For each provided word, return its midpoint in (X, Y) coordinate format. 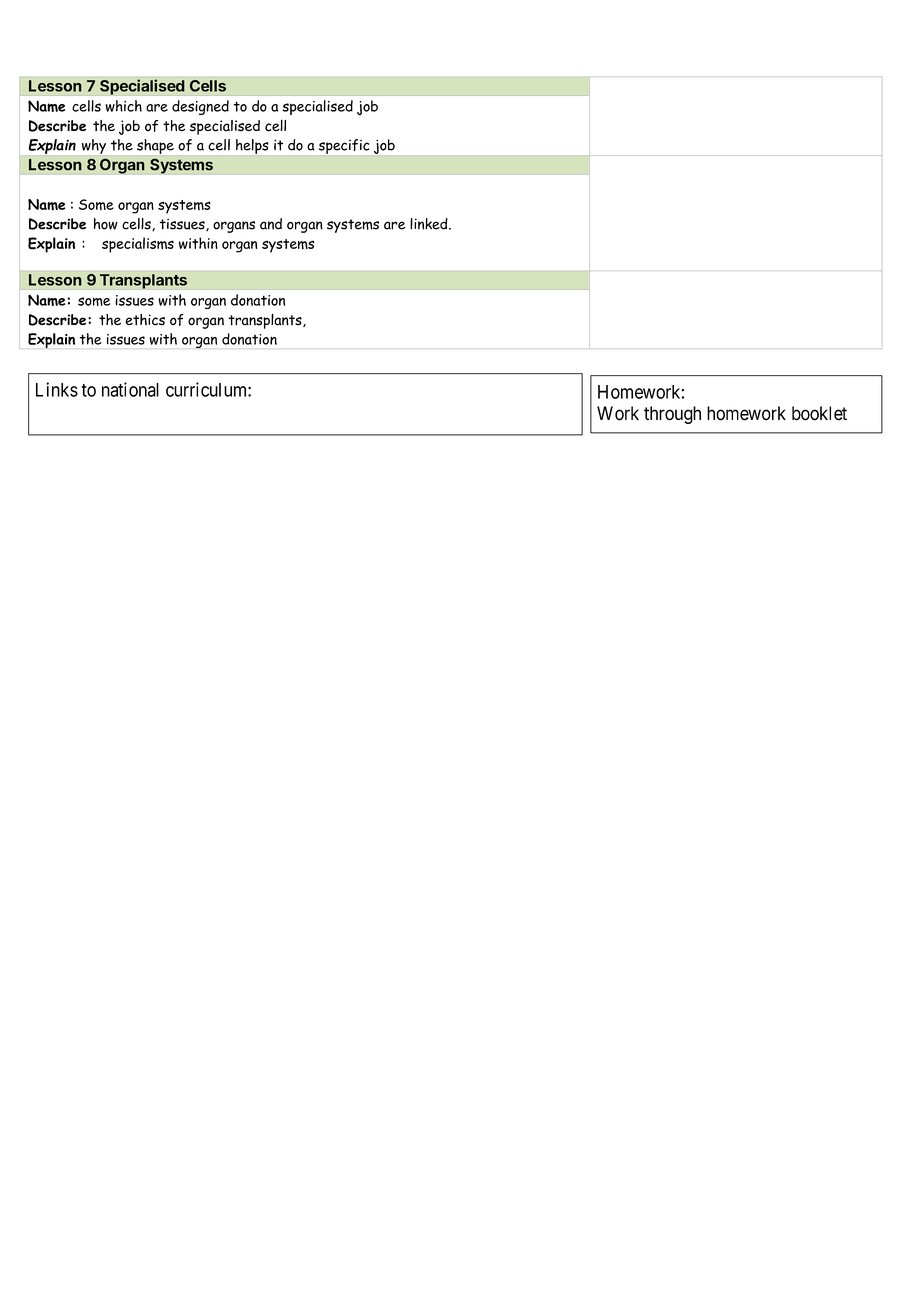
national (130, 389)
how (106, 224)
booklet (819, 413)
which (124, 106)
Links (57, 389)
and (271, 224)
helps (252, 146)
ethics (145, 320)
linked (430, 224)
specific (344, 146)
